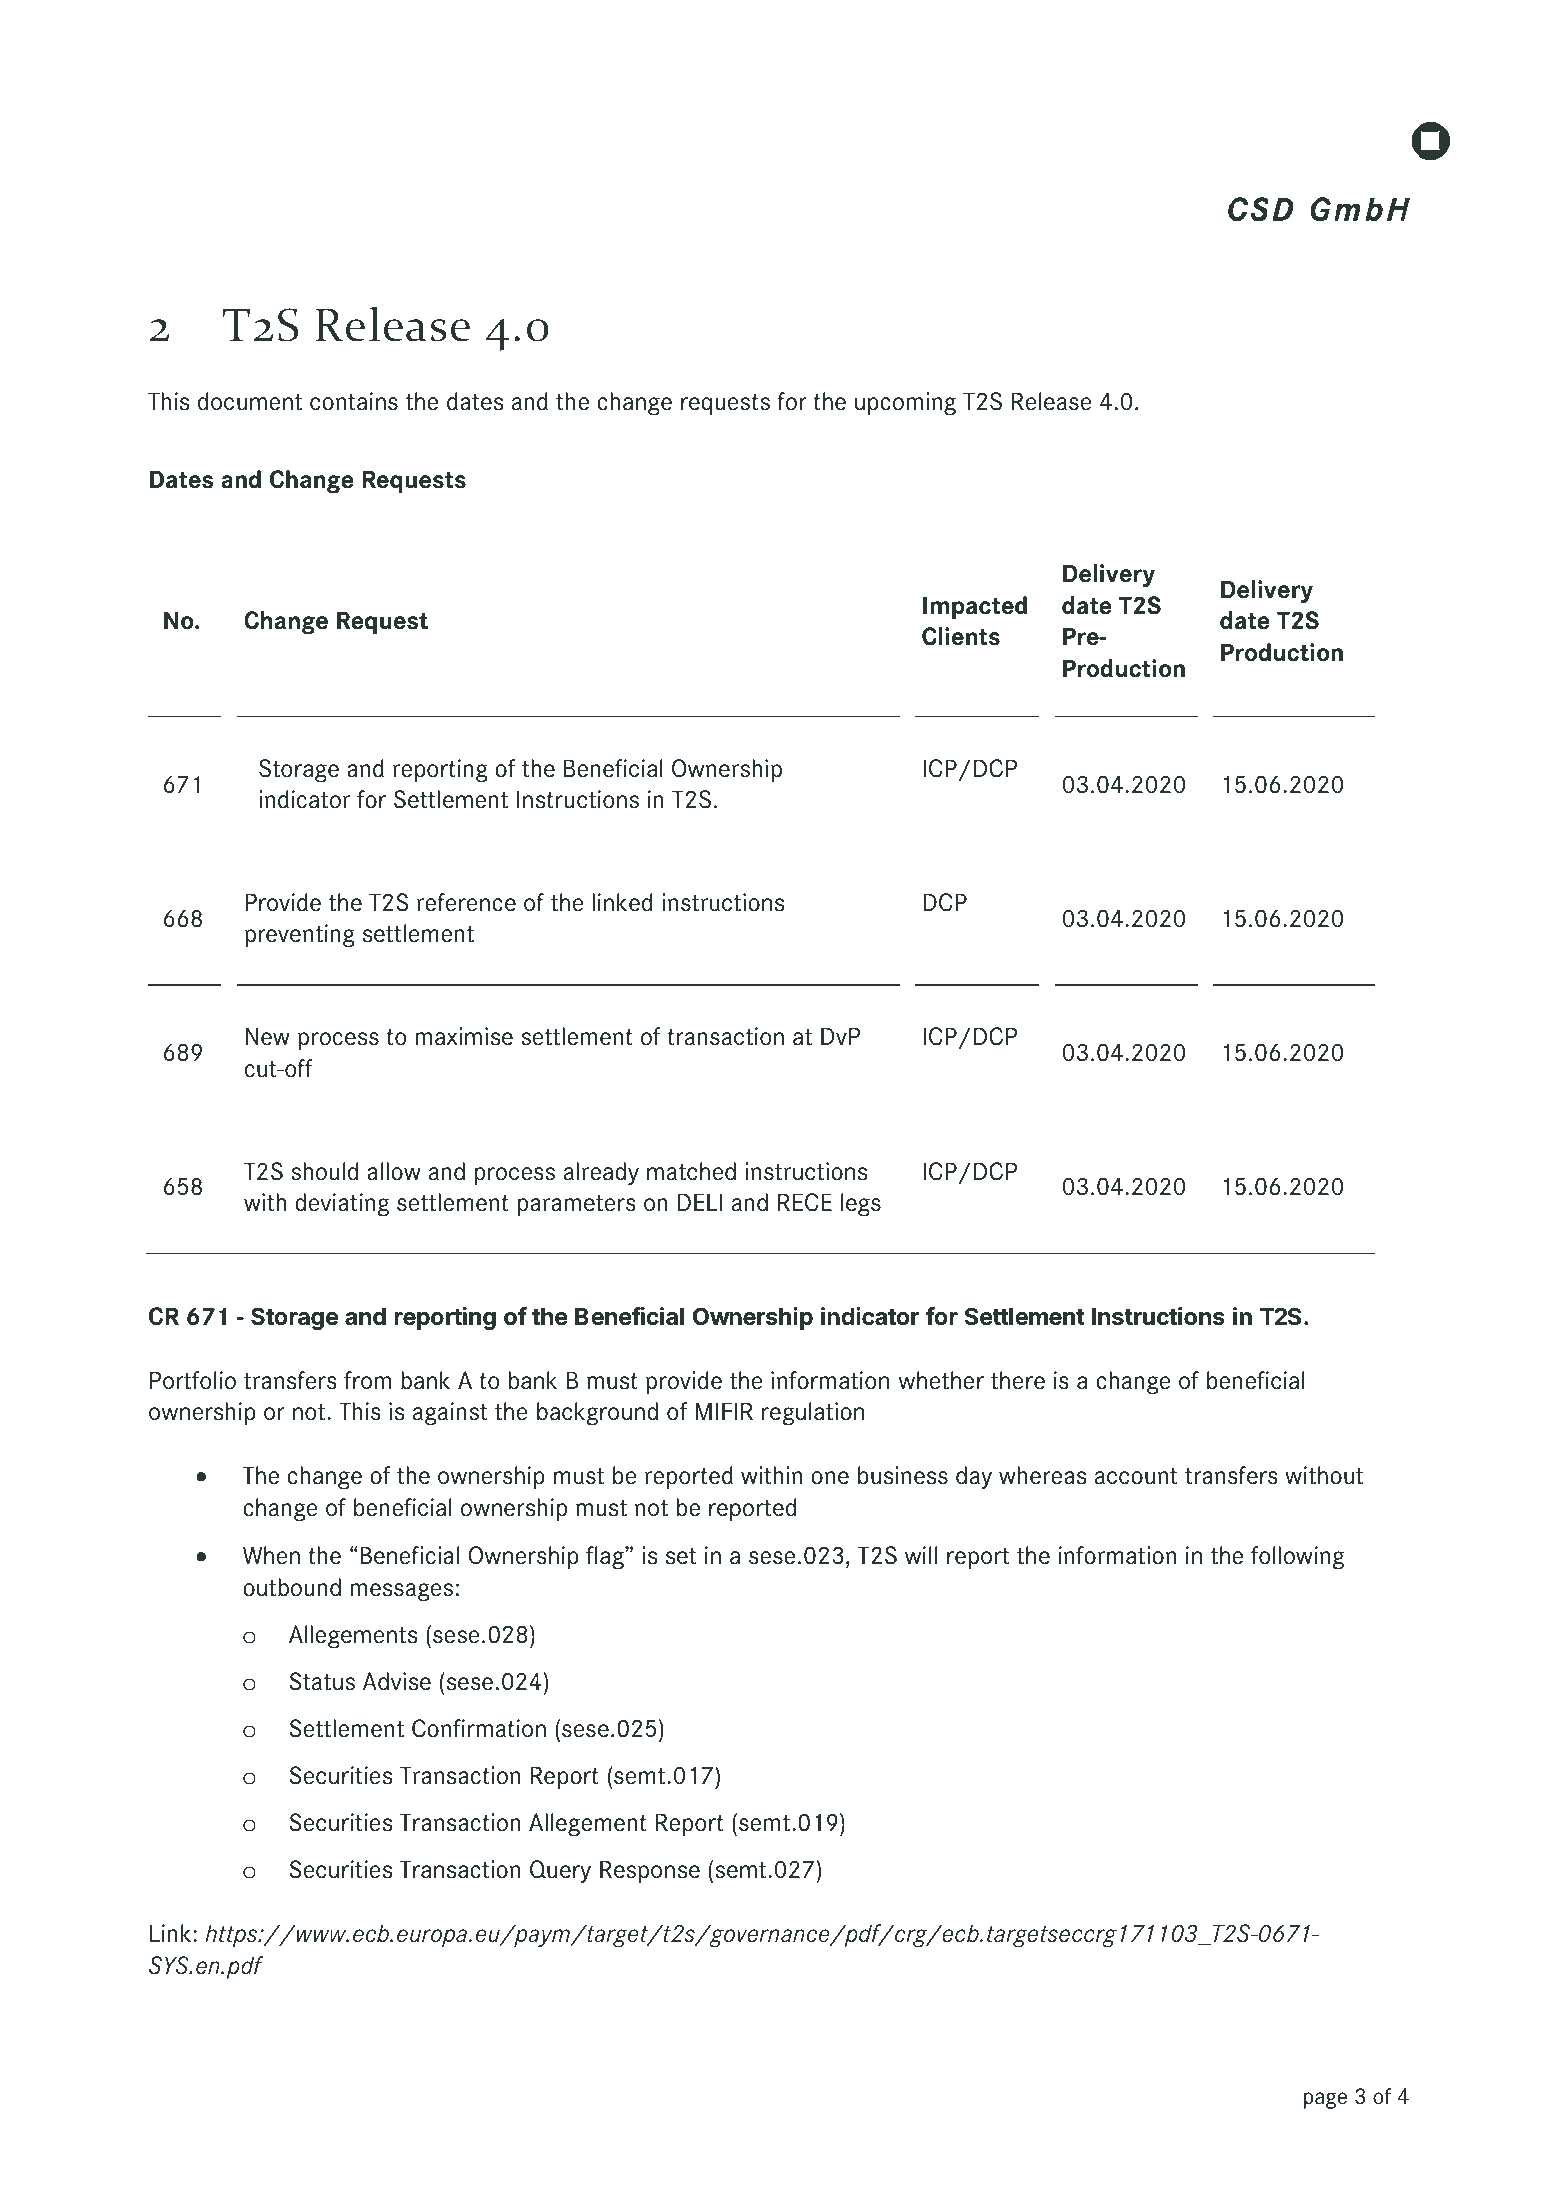 The height and width of the page is (2204, 1558). What do you see at coordinates (560, 1871) in the page?
I see `Query` at bounding box center [560, 1871].
